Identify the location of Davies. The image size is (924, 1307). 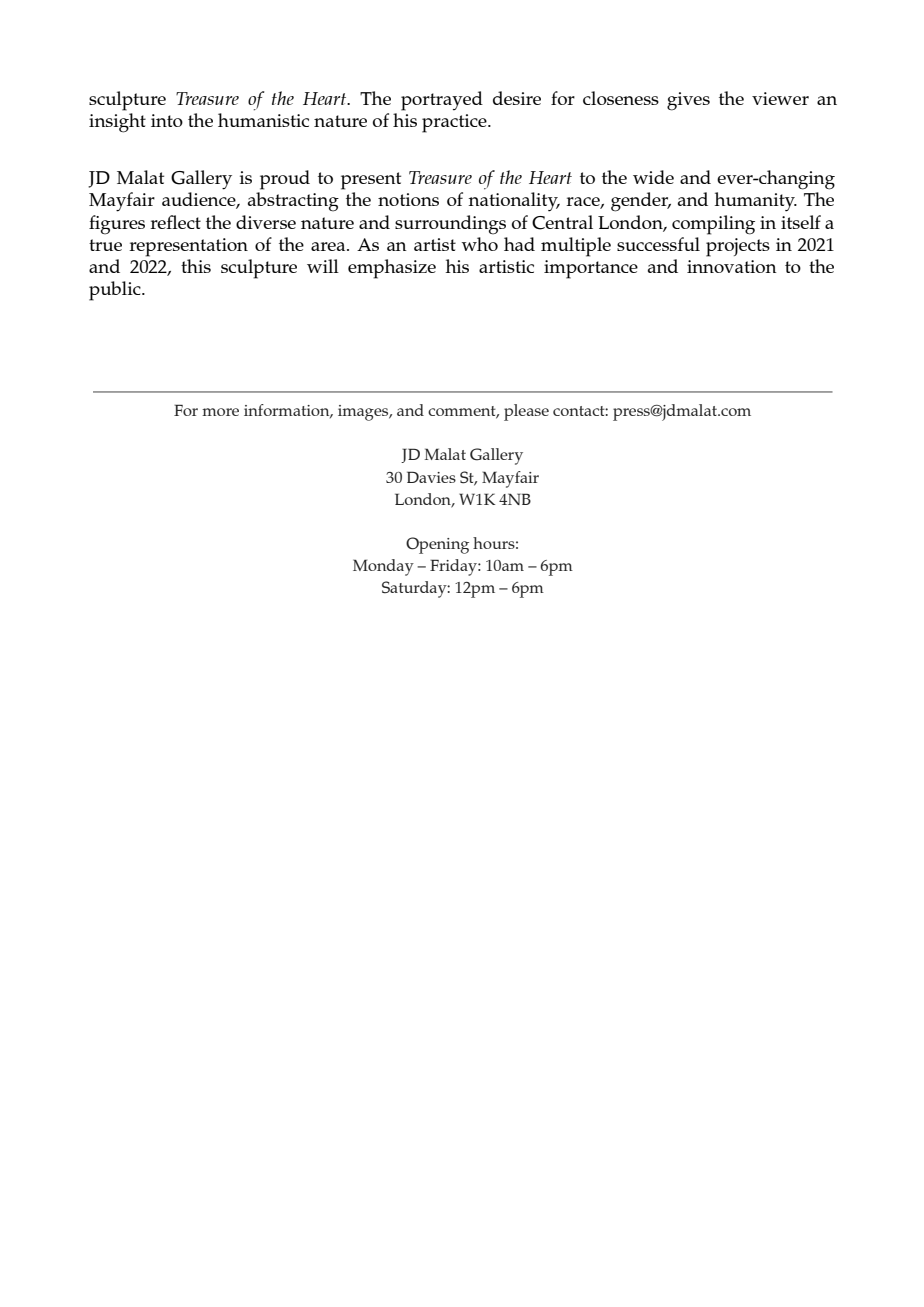
(431, 477).
